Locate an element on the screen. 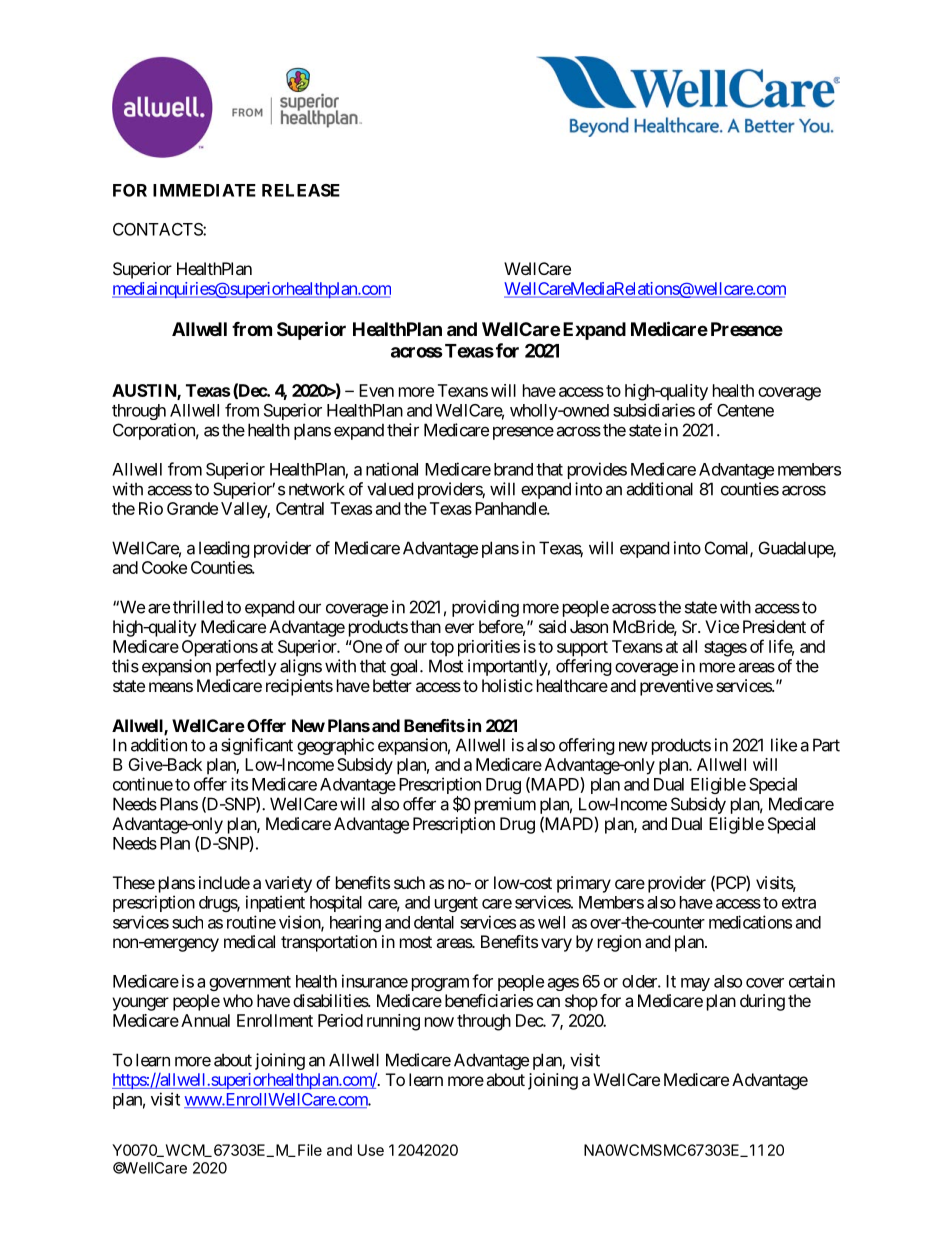 This screenshot has width=952, height=1233. Grande is located at coordinates (192, 508).
